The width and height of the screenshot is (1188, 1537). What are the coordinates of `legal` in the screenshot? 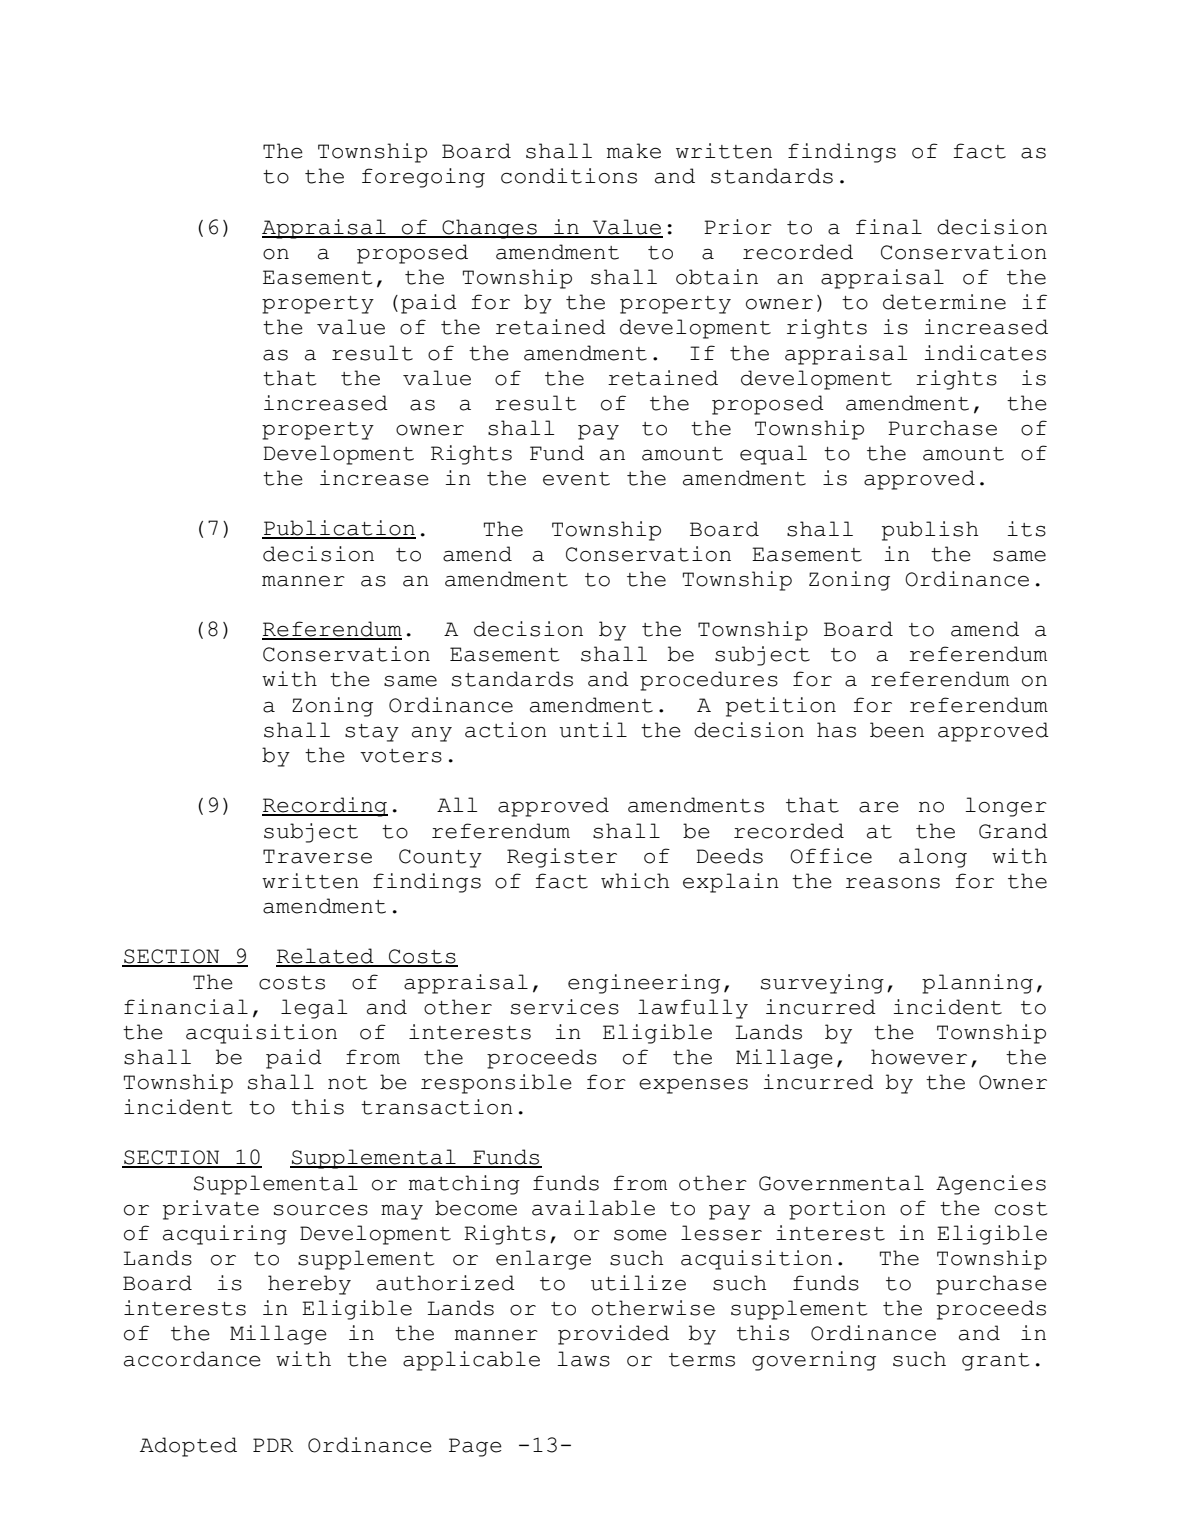 It's located at (314, 1009).
